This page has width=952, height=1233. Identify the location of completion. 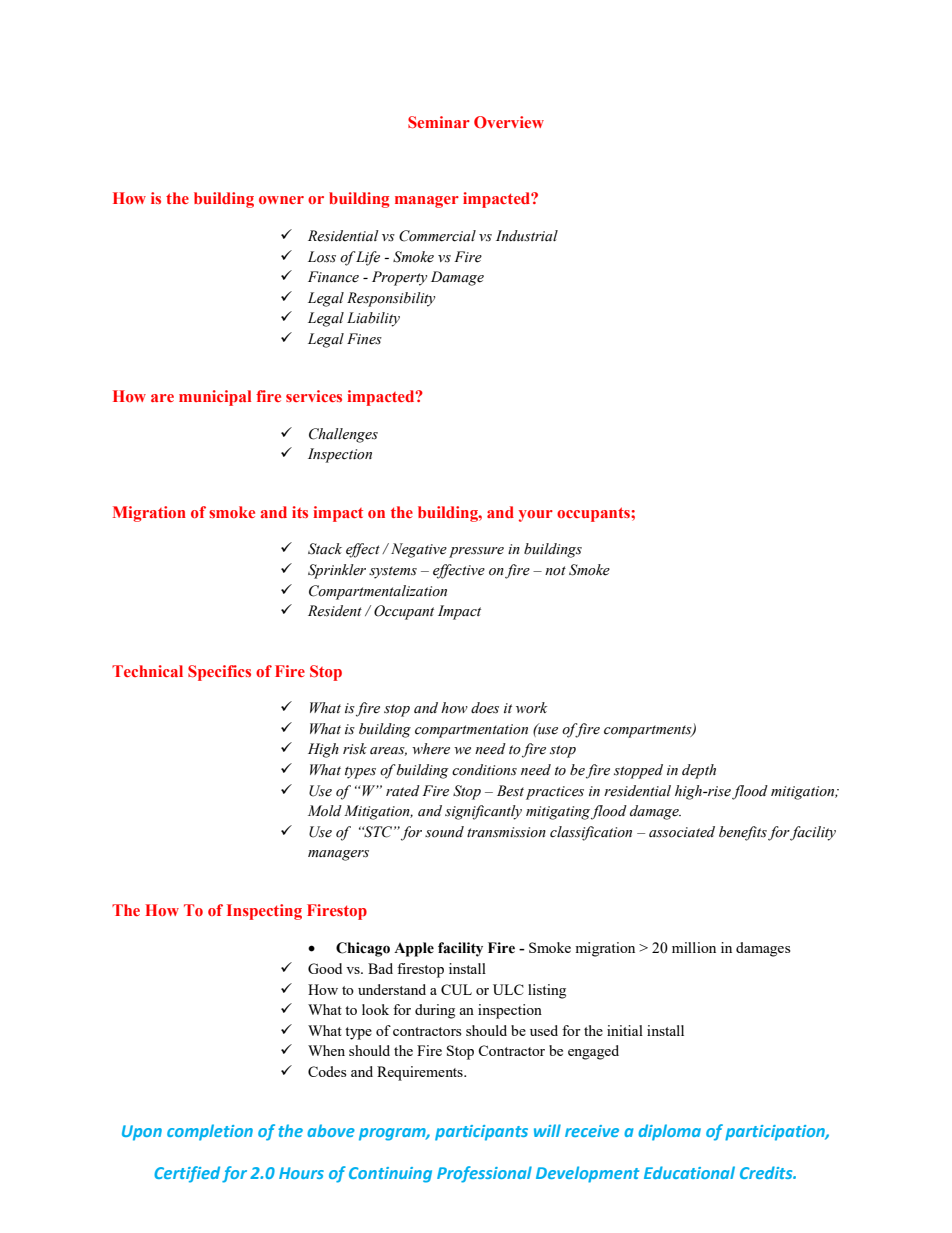
(210, 1132).
